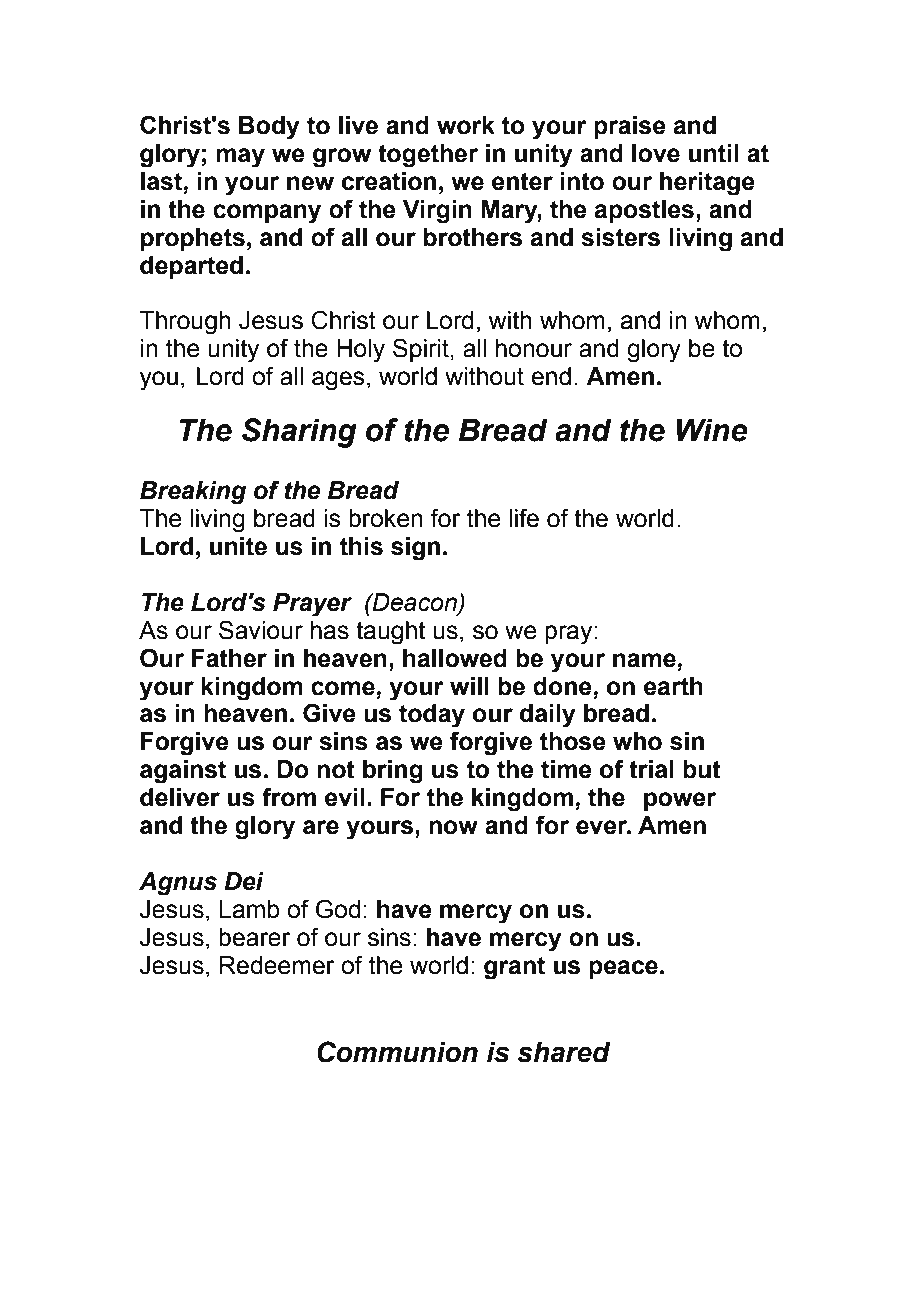 This screenshot has height=1308, width=924. Describe the element at coordinates (240, 158) in the screenshot. I see `may` at that location.
